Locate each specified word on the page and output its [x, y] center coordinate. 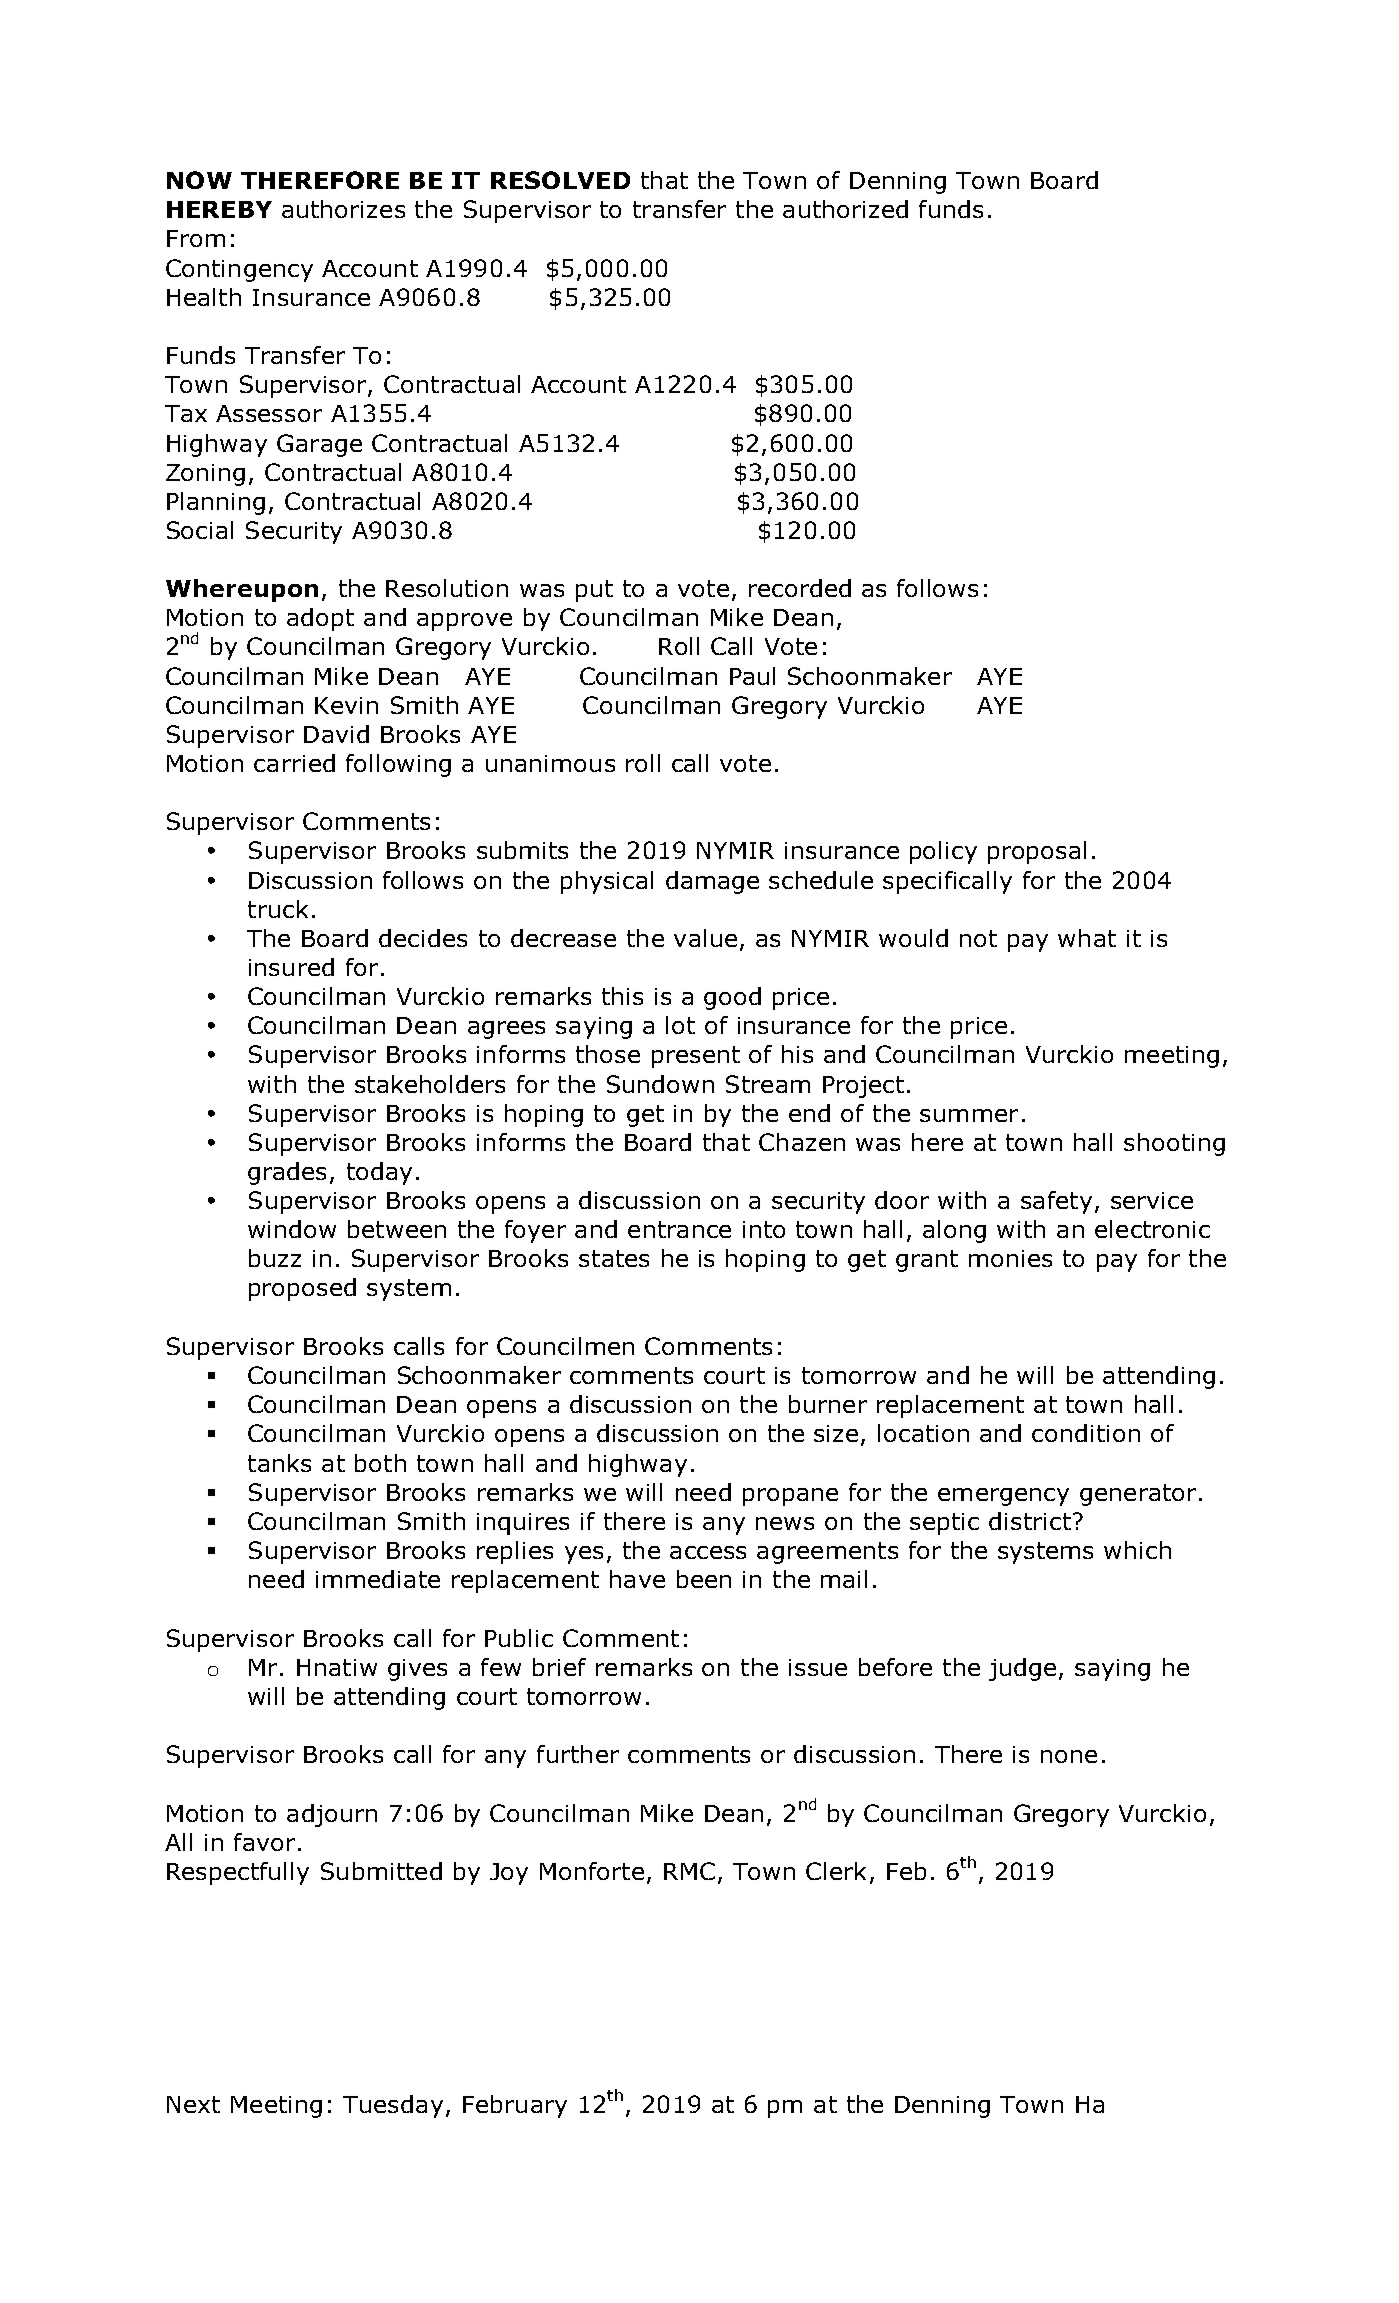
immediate [378, 1579]
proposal [1037, 852]
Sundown [660, 1084]
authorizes [343, 209]
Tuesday [393, 2106]
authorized [845, 209]
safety [1056, 1202]
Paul [752, 676]
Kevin [346, 705]
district [1030, 1521]
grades [287, 1173]
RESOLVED [560, 180]
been [704, 1579]
